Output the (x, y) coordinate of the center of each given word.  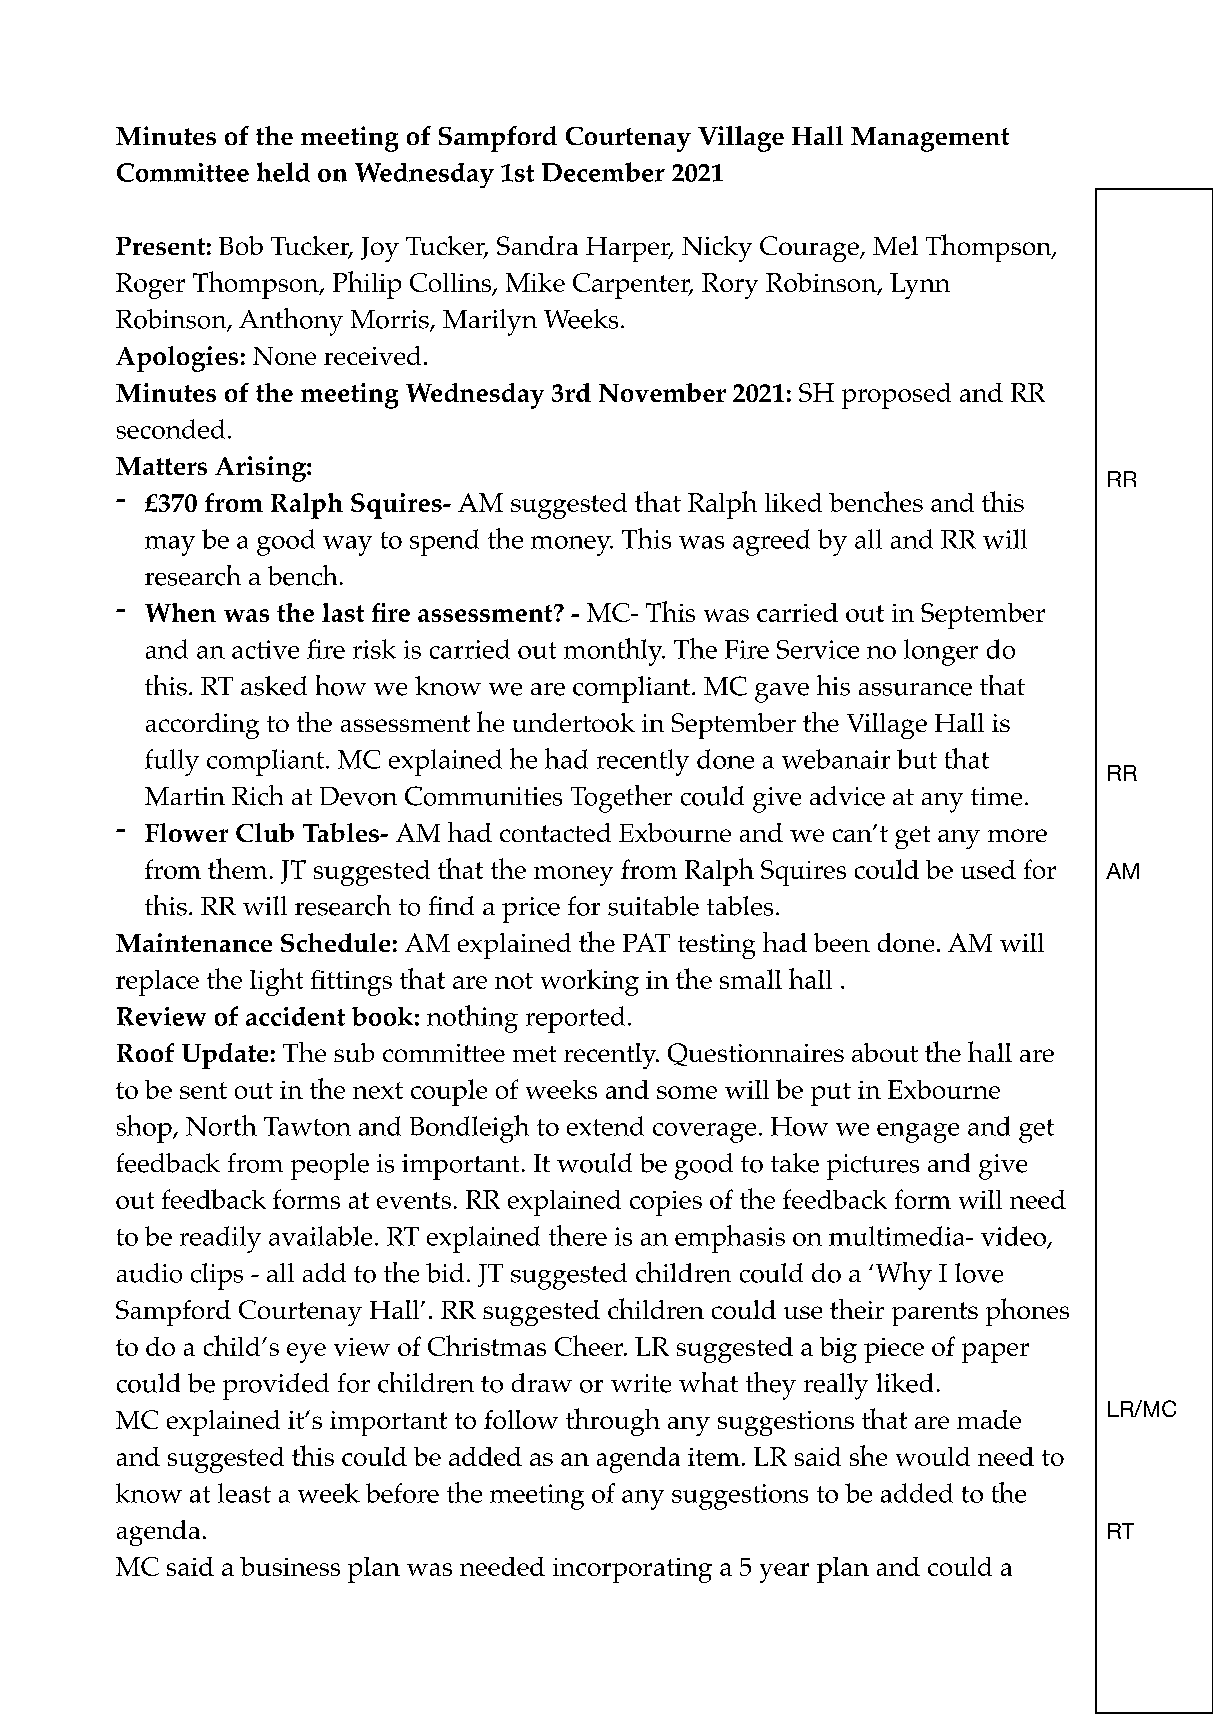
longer (941, 652)
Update (225, 1056)
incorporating (632, 1570)
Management (930, 139)
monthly (614, 652)
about (885, 1052)
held (283, 172)
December (603, 172)
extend (605, 1126)
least (244, 1493)
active (265, 649)
